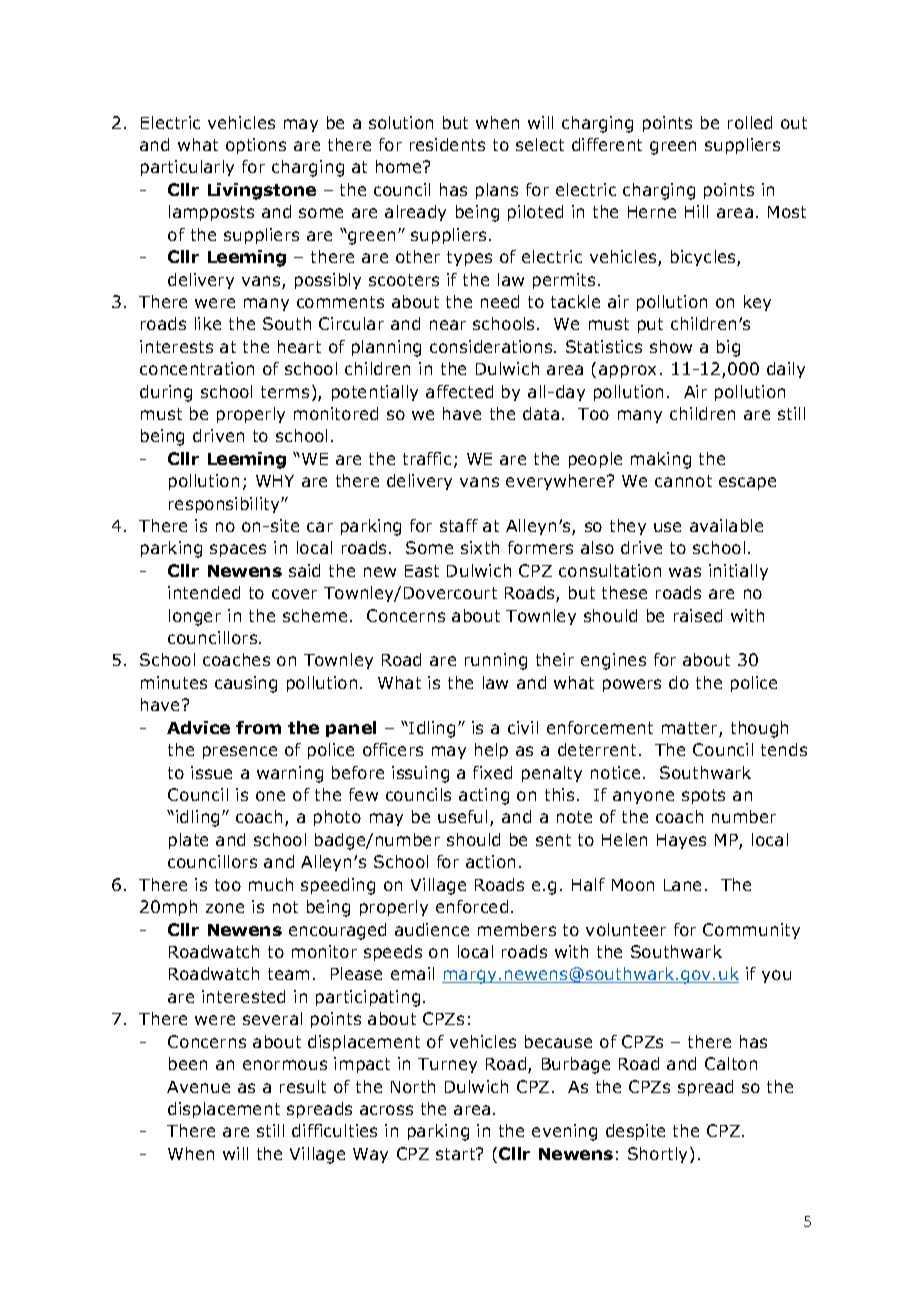 The width and height of the page is (924, 1308). What do you see at coordinates (750, 122) in the page?
I see `rolled` at bounding box center [750, 122].
